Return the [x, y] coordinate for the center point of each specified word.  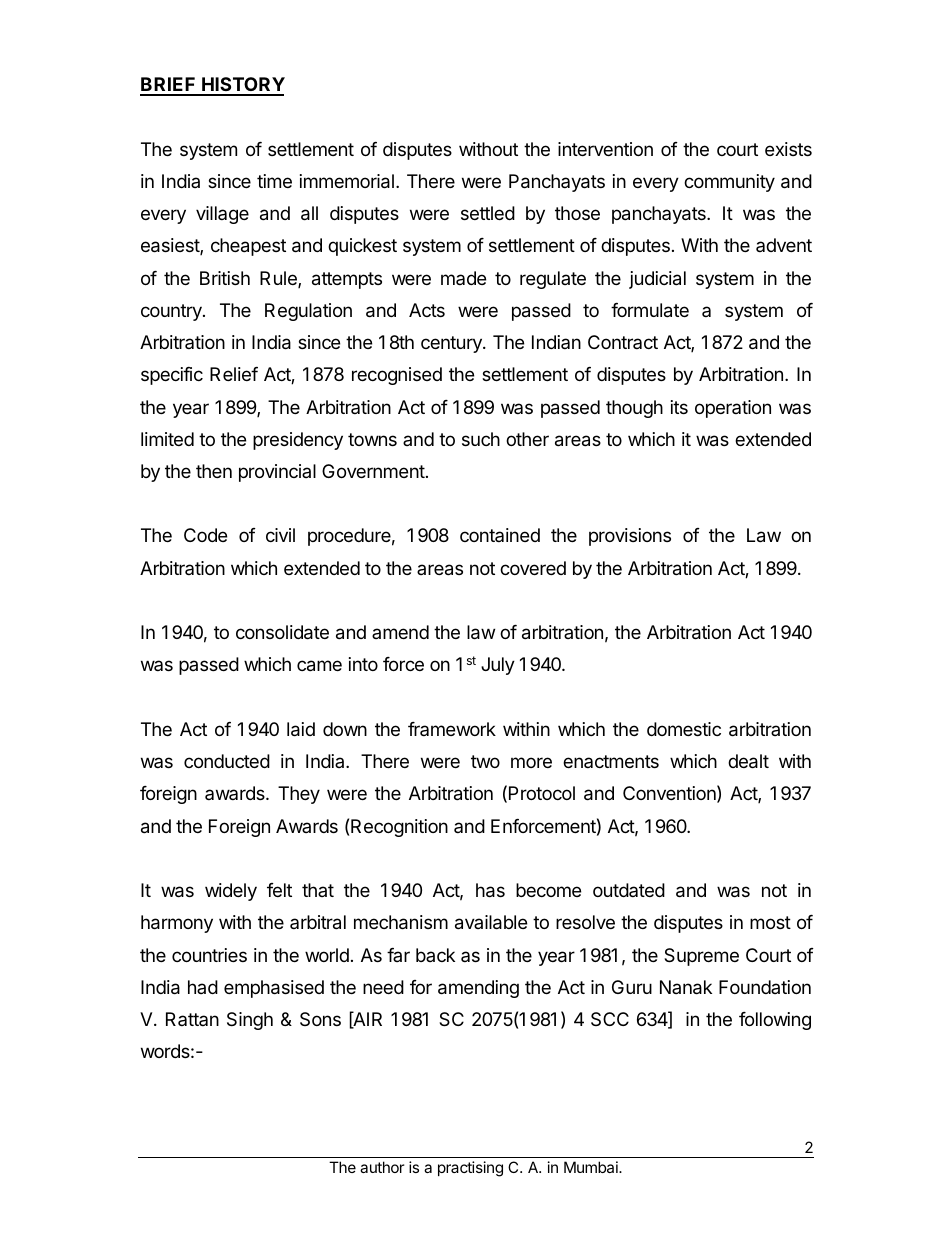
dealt [748, 761]
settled [488, 213]
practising [470, 1169]
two [485, 761]
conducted [227, 761]
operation [733, 409]
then [214, 471]
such [481, 439]
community [729, 183]
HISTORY [242, 86]
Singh [250, 1021]
